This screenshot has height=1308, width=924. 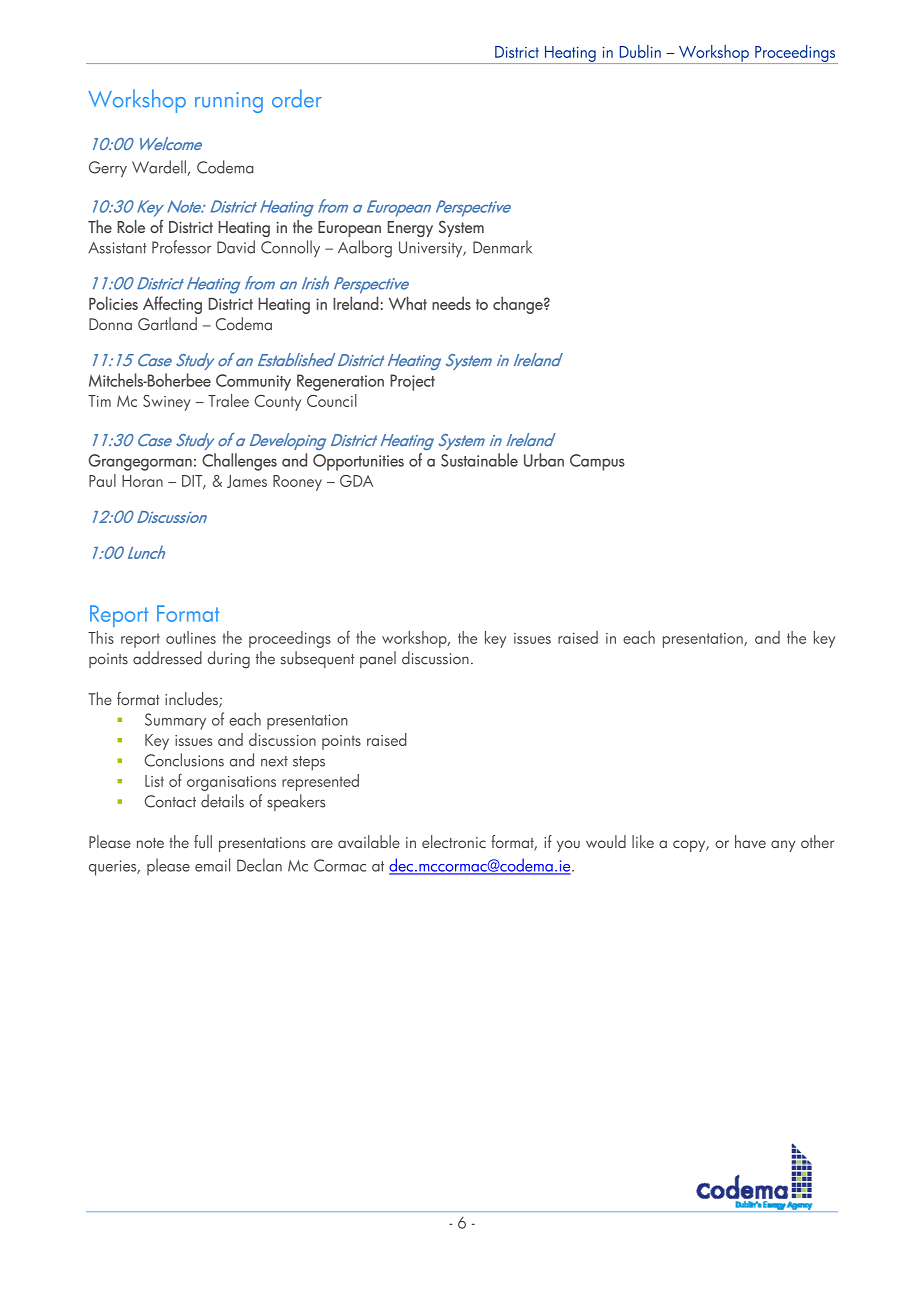 What do you see at coordinates (640, 51) in the screenshot?
I see `Dublin` at bounding box center [640, 51].
